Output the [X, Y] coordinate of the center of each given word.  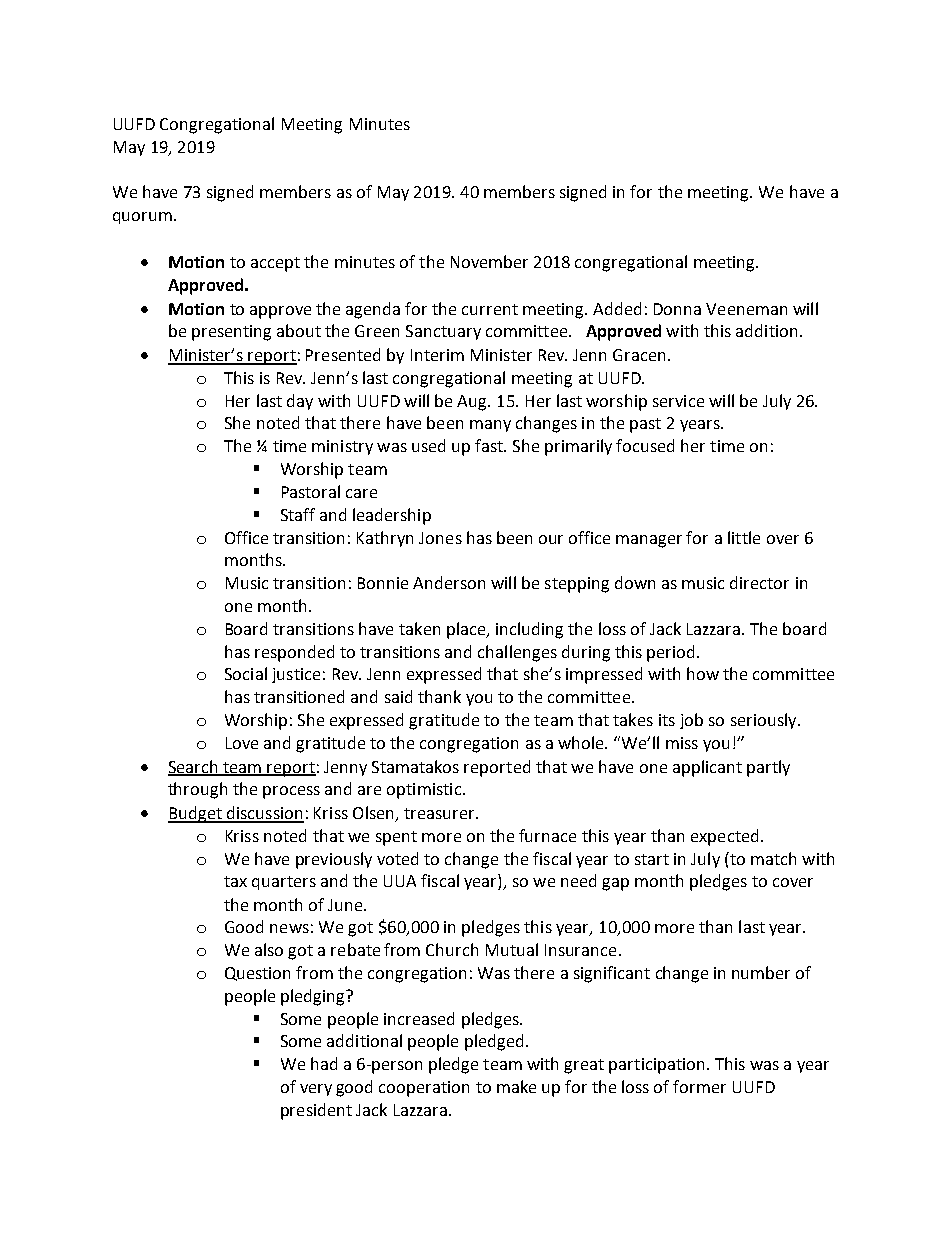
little [744, 537]
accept [275, 264]
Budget [196, 814]
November [489, 261]
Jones [440, 538]
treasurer [440, 813]
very [316, 1090]
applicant [707, 768]
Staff [298, 514]
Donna [677, 309]
